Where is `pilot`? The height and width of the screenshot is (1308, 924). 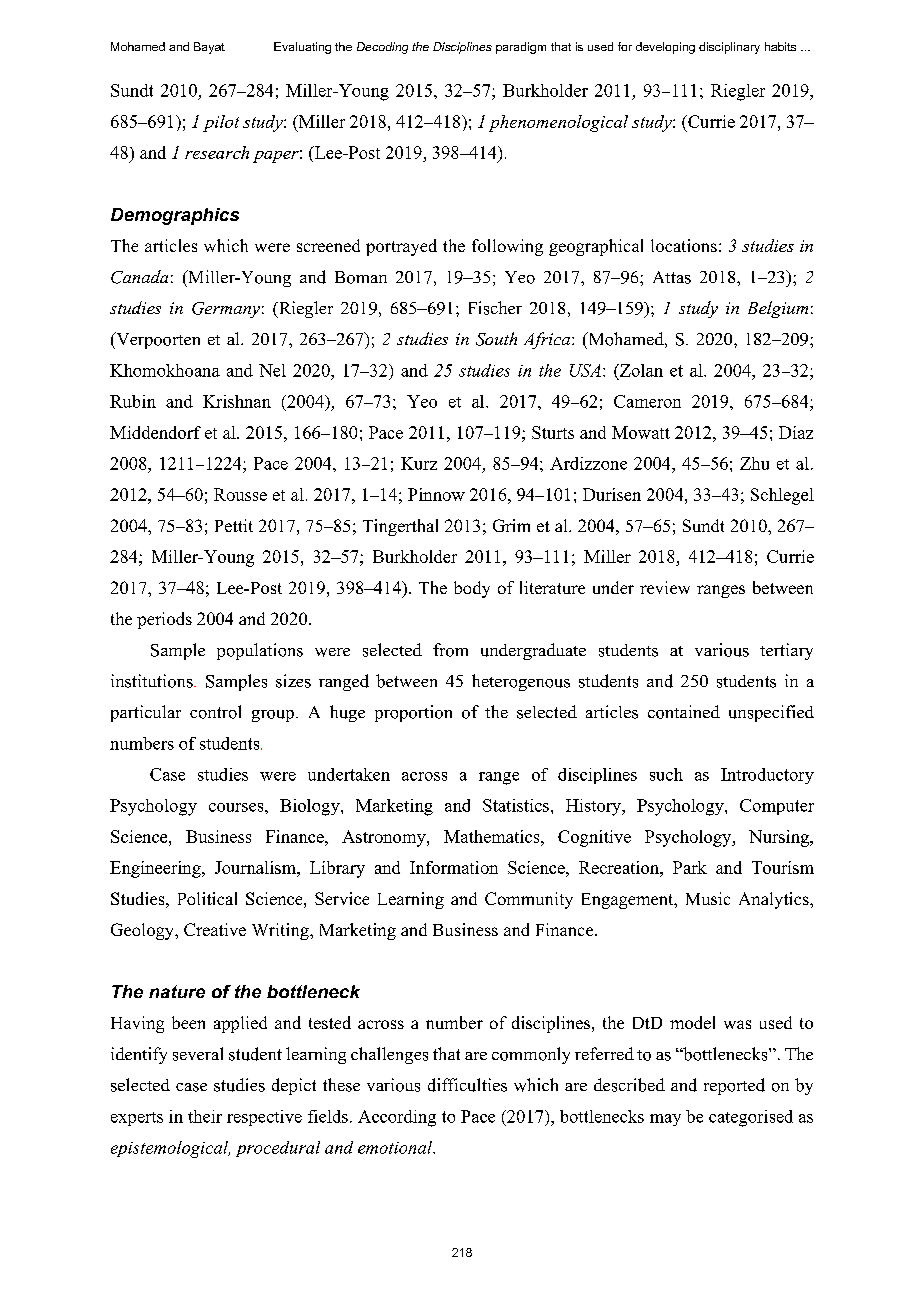 pilot is located at coordinates (221, 123).
